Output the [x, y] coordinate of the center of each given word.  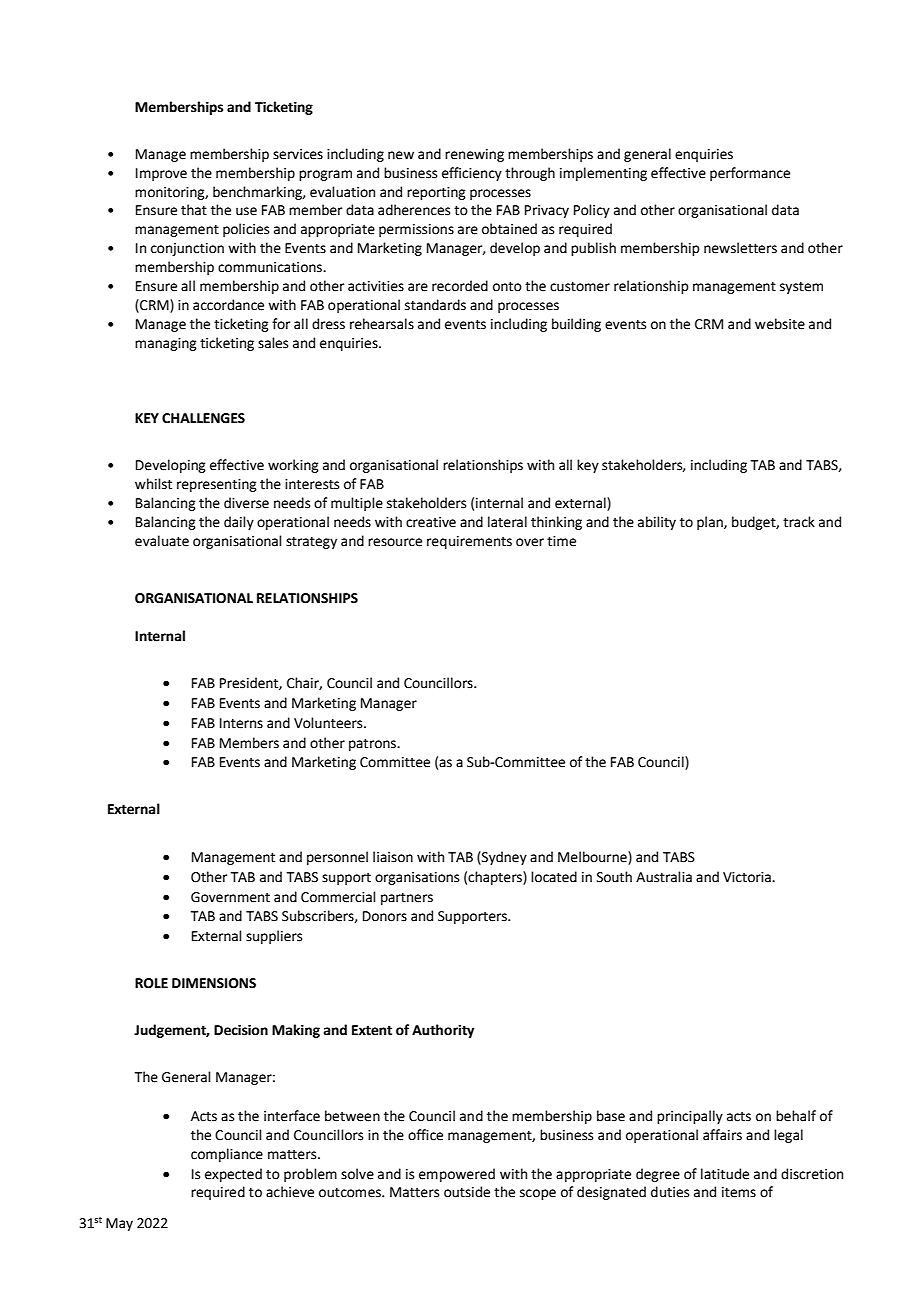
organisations [417, 878]
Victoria [748, 877]
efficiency [472, 174]
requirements [469, 542]
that [194, 210]
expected [233, 1175]
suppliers [274, 937]
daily [239, 523]
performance [750, 174]
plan [711, 523]
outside [467, 1192]
